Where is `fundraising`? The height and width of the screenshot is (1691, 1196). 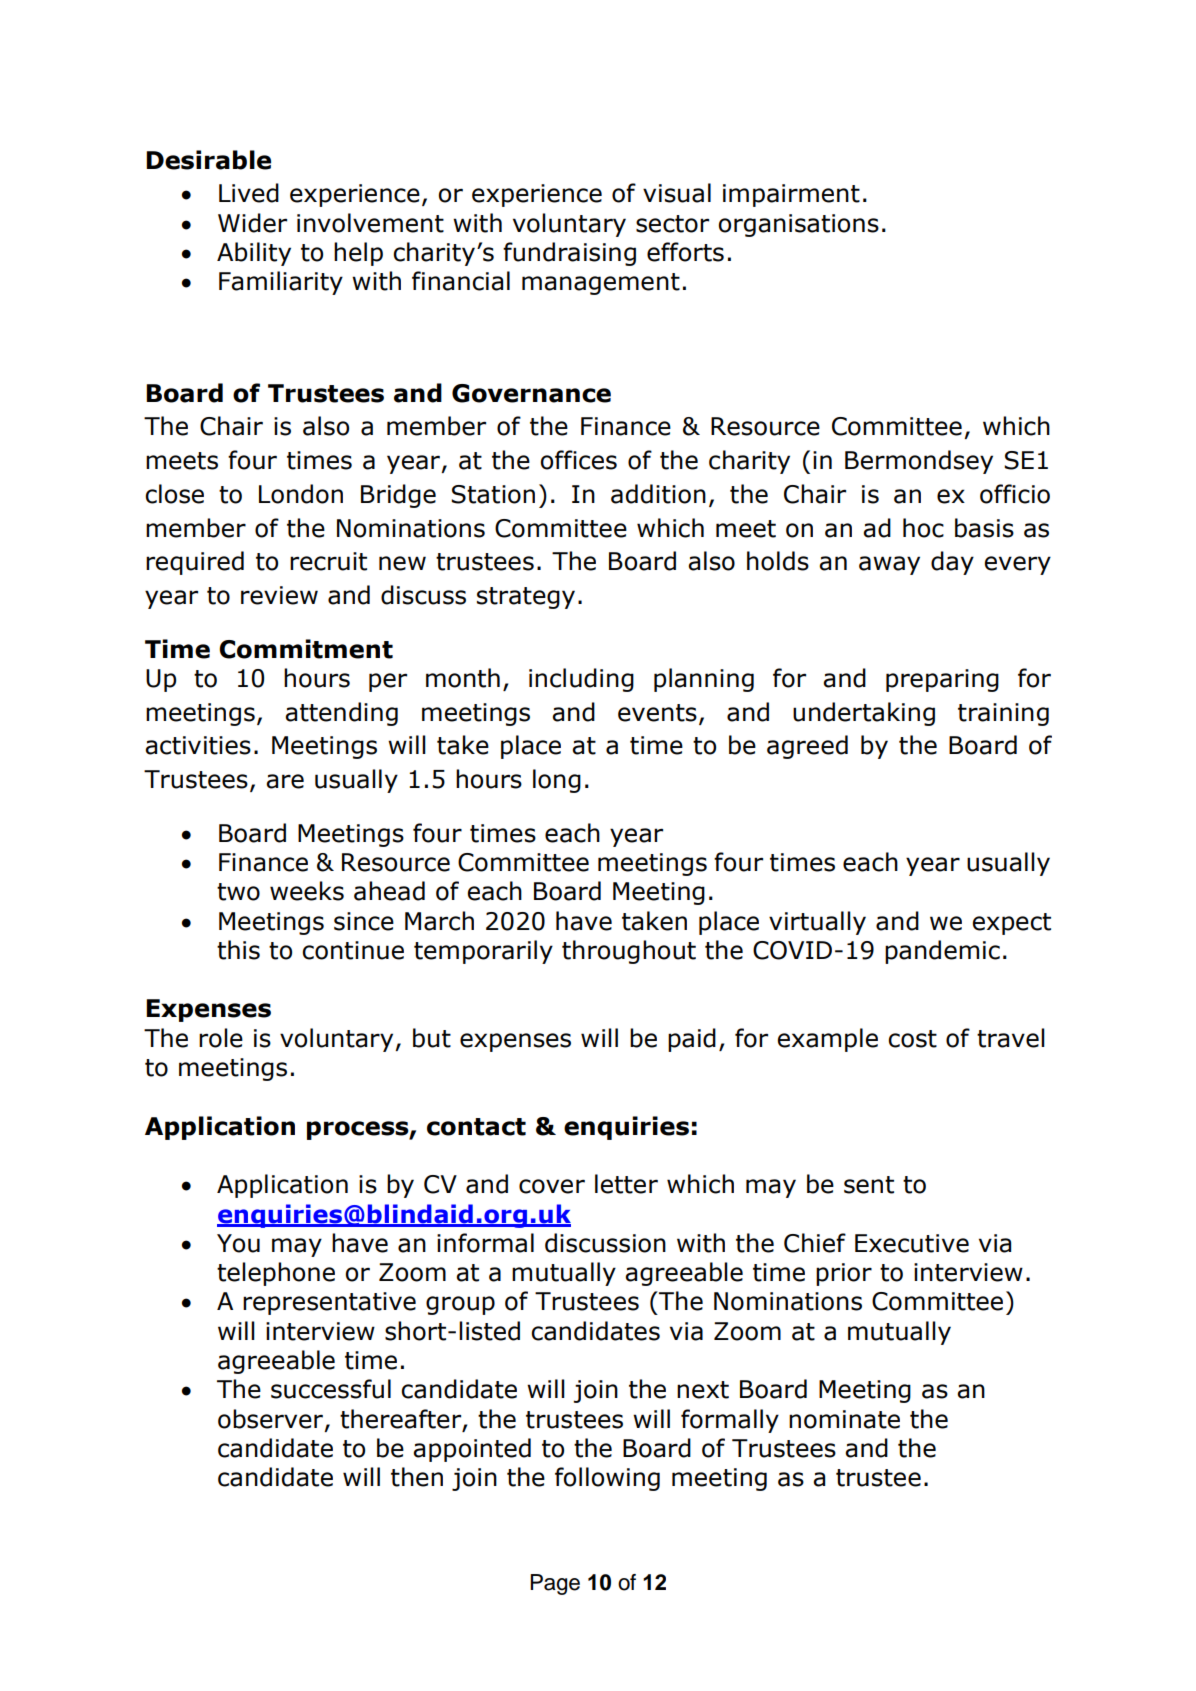
fundraising is located at coordinates (569, 254).
